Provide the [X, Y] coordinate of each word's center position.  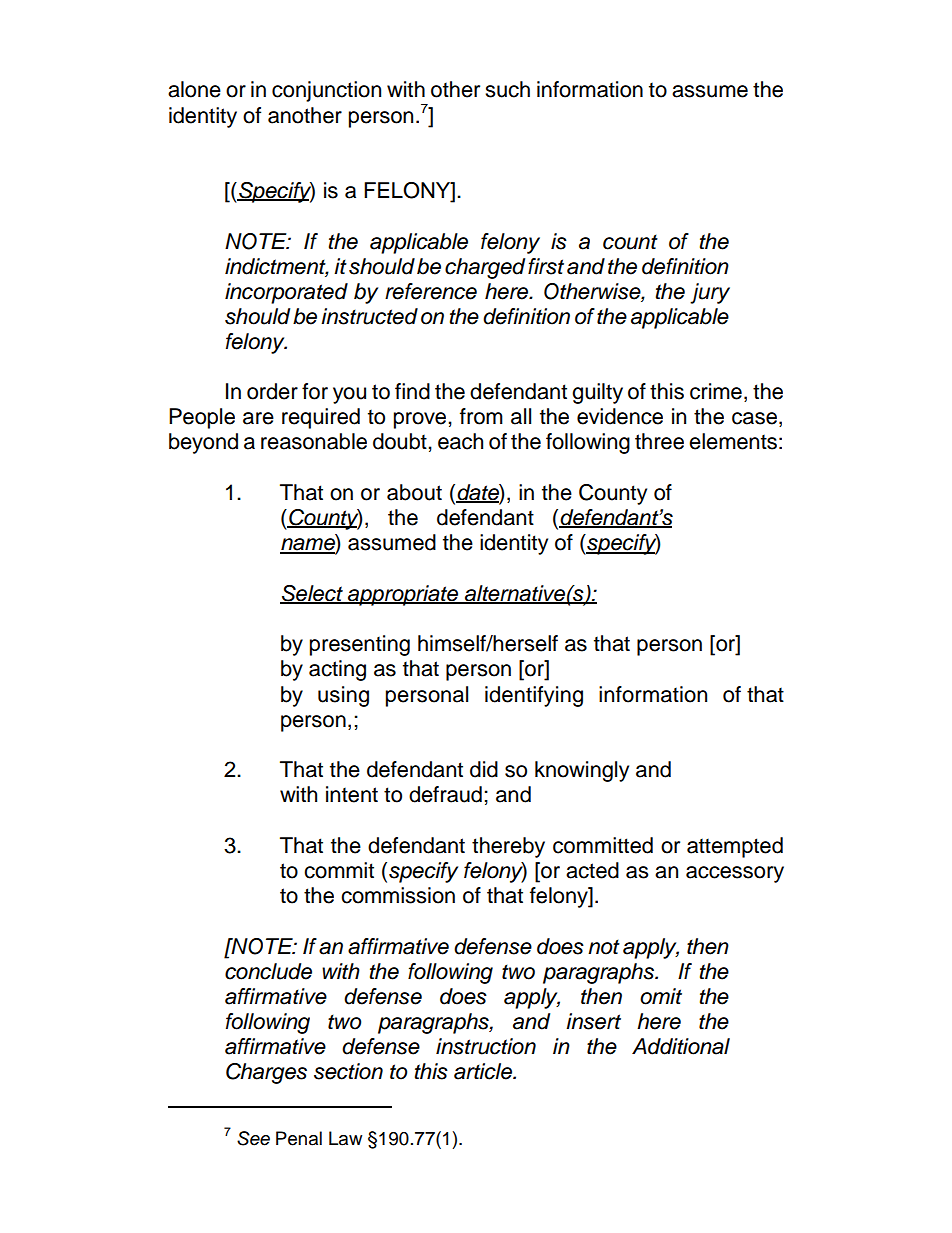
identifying [534, 696]
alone [194, 89]
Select [312, 594]
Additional [681, 1046]
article [484, 1071]
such [507, 89]
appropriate [403, 595]
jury [710, 293]
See [253, 1138]
